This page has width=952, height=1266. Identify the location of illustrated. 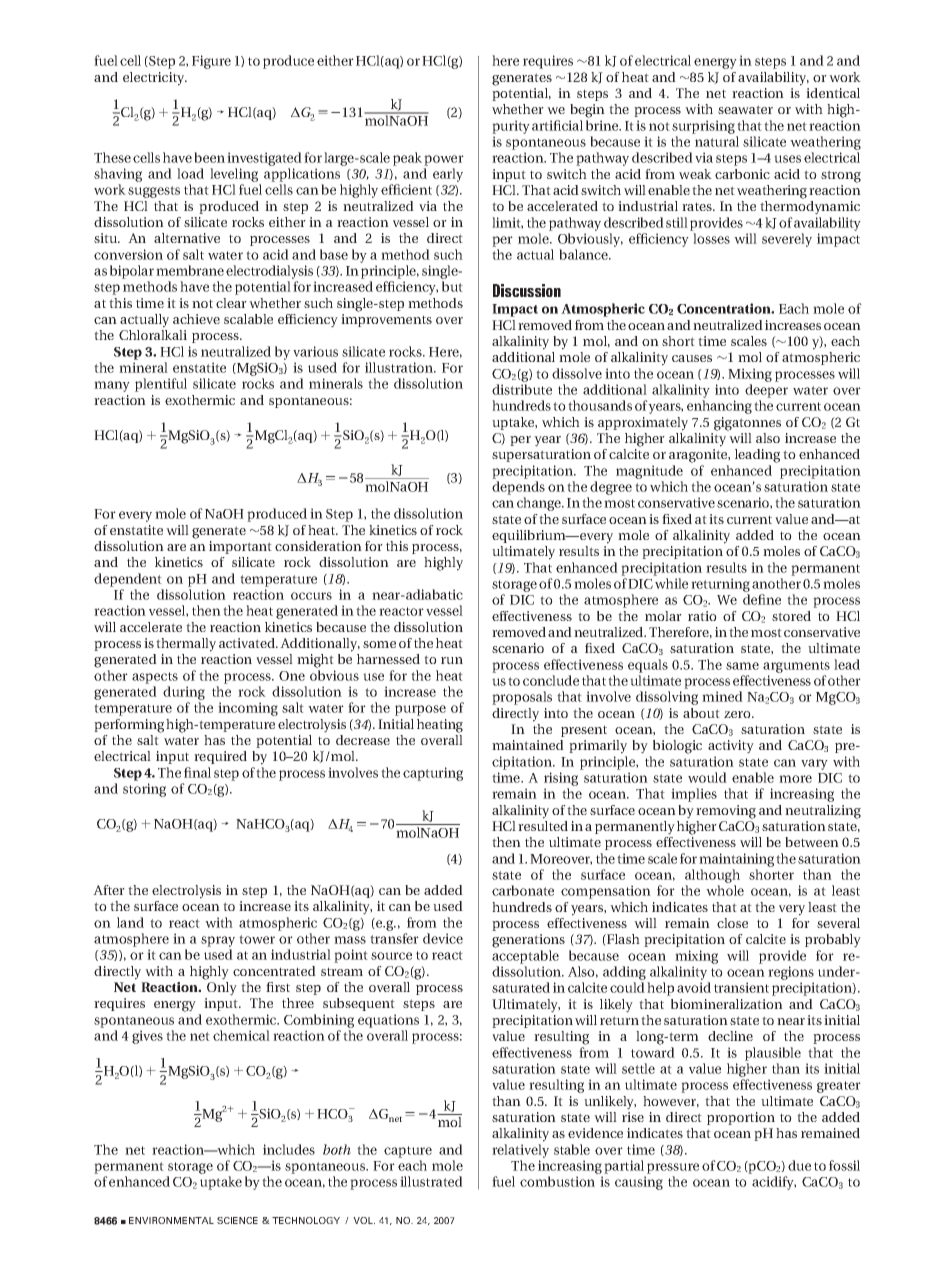
(431, 1181).
